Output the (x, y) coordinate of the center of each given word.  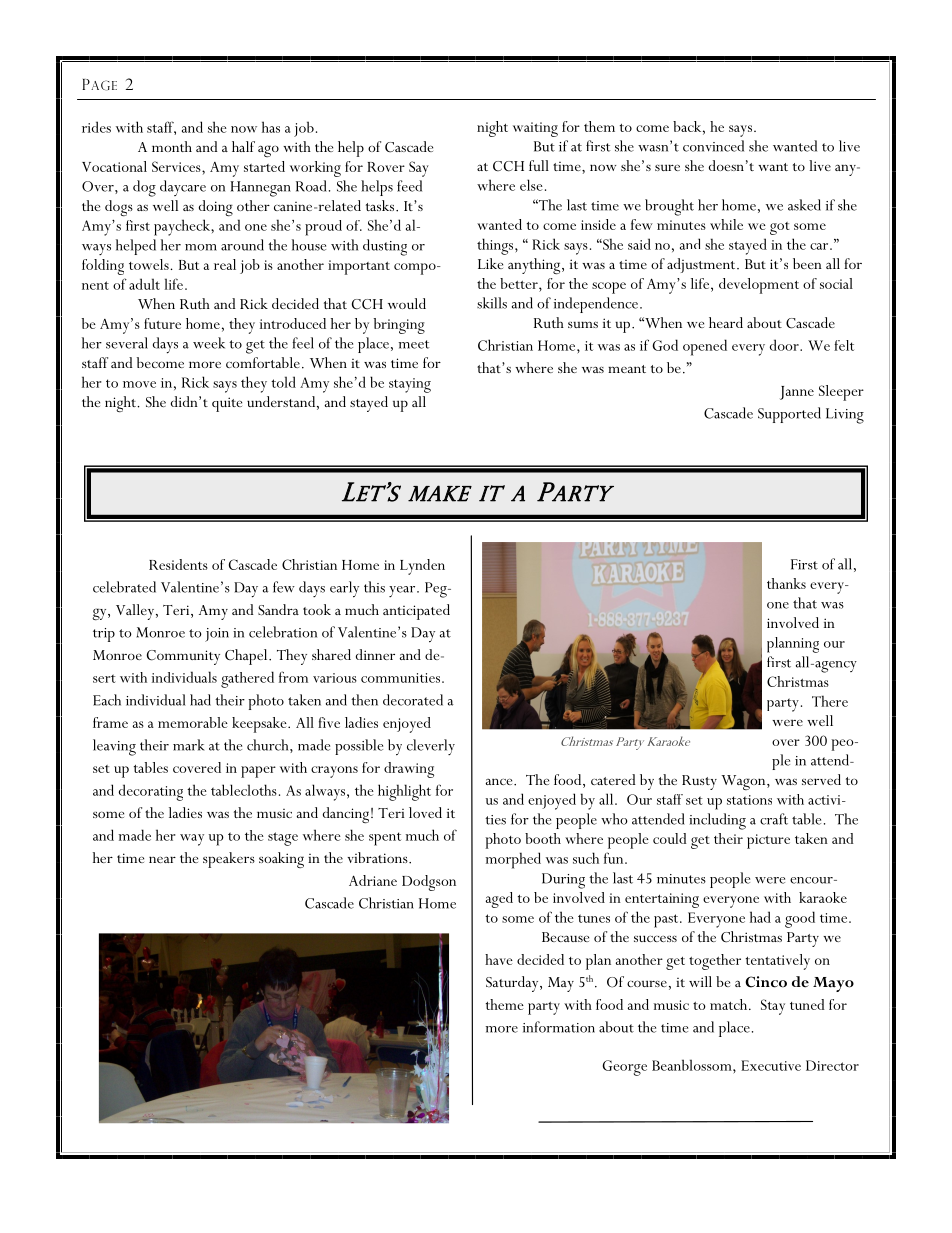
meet (414, 344)
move (139, 384)
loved (425, 812)
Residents (178, 564)
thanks (786, 583)
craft (774, 819)
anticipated (416, 612)
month (172, 146)
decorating (151, 792)
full (539, 165)
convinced (713, 146)
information (559, 1027)
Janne (797, 393)
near (162, 859)
